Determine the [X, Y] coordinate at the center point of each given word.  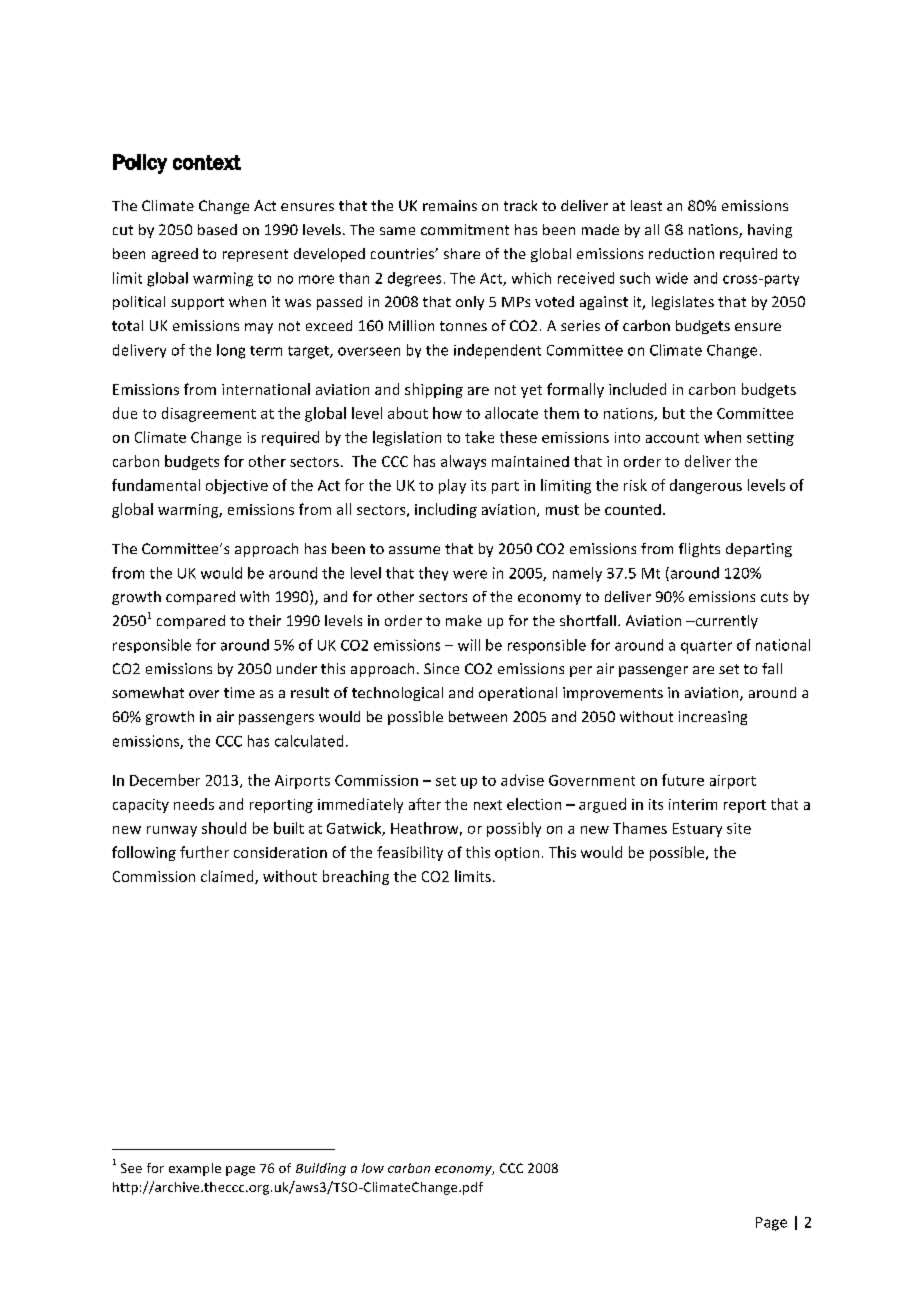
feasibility [410, 853]
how [447, 413]
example [195, 1169]
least [646, 205]
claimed [228, 877]
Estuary [697, 830]
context [207, 162]
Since [441, 668]
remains [450, 205]
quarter [706, 647]
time [239, 692]
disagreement [209, 414]
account [672, 438]
